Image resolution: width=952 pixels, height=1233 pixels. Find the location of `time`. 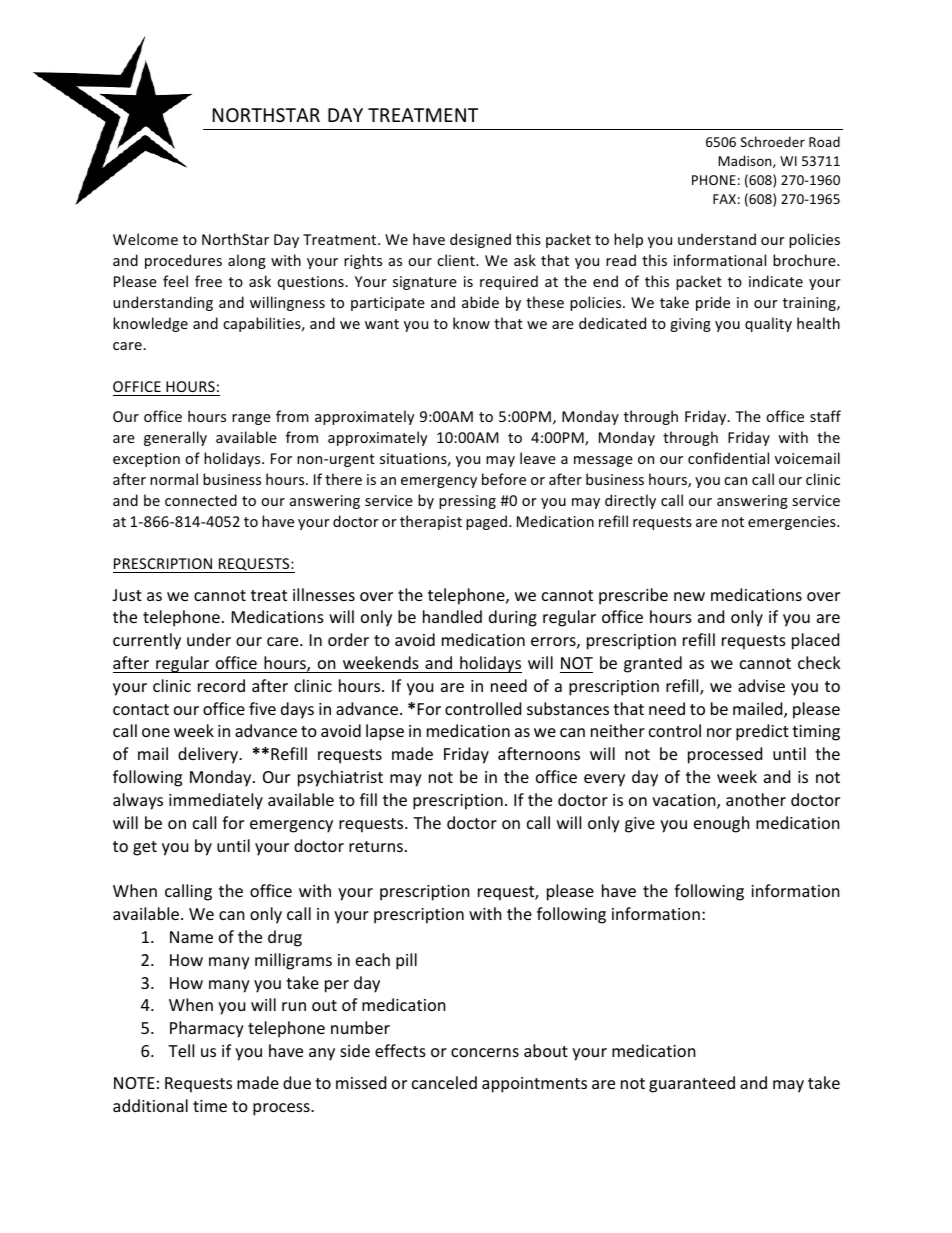

time is located at coordinates (210, 1106).
